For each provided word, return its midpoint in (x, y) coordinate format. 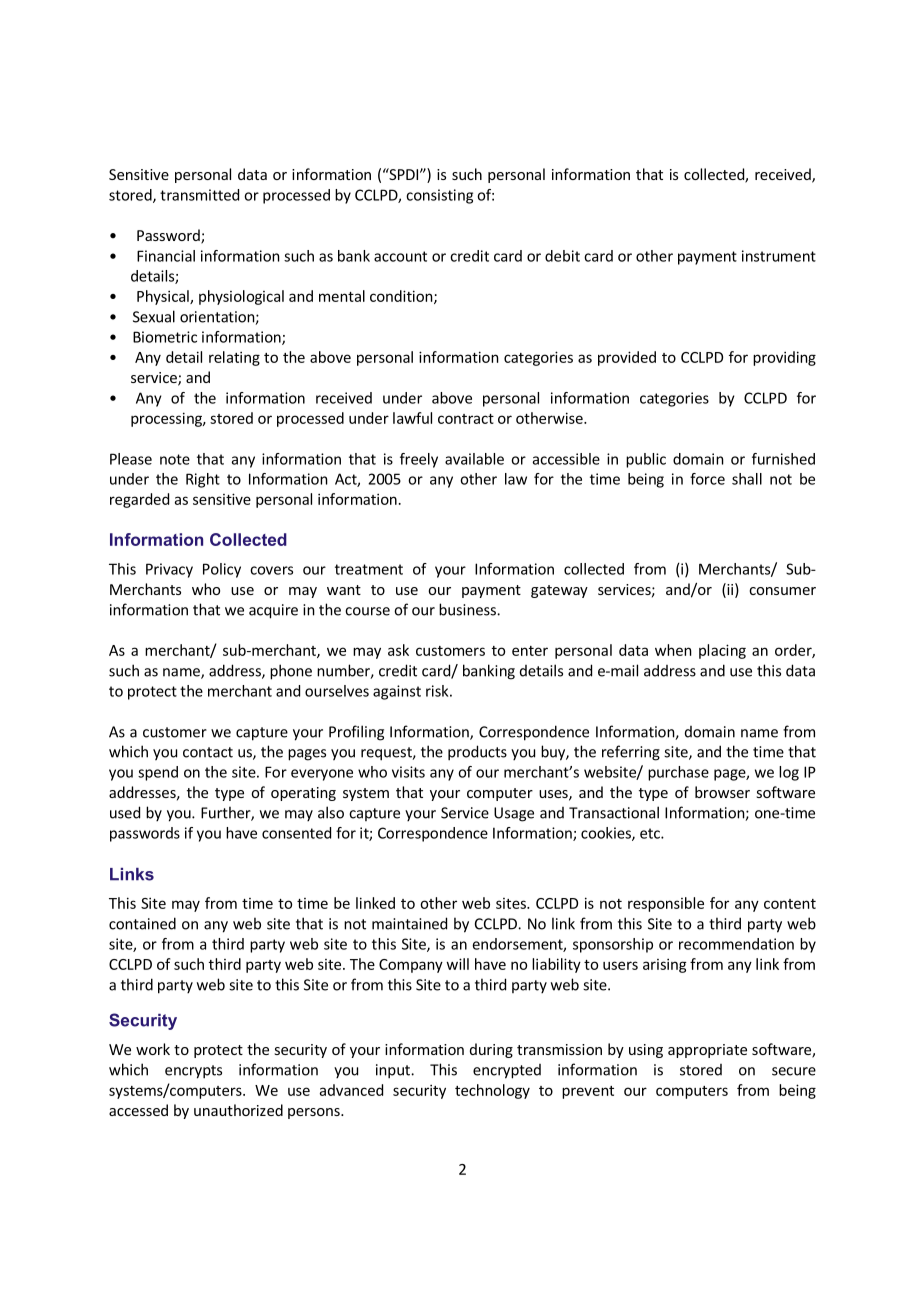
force (707, 479)
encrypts (193, 1072)
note (175, 459)
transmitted (199, 195)
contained (142, 923)
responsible (666, 904)
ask (398, 650)
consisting (439, 196)
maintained (409, 923)
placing (722, 651)
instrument (779, 256)
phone (291, 672)
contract (466, 419)
